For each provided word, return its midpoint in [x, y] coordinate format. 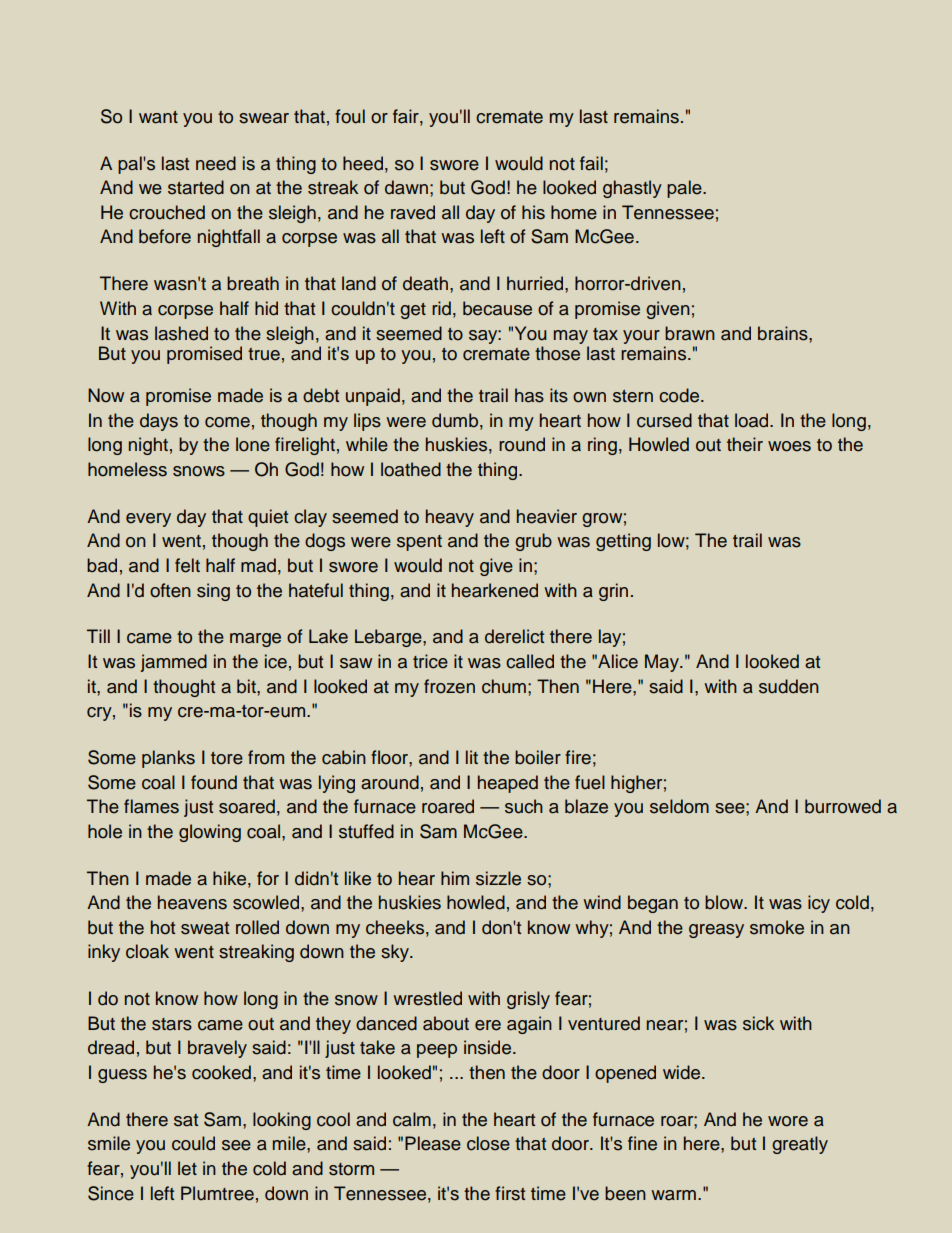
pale [685, 189]
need [216, 163]
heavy [450, 518]
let [187, 1168]
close [488, 1143]
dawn [406, 187]
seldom [679, 806]
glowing [210, 833]
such [524, 806]
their [745, 444]
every [148, 520]
